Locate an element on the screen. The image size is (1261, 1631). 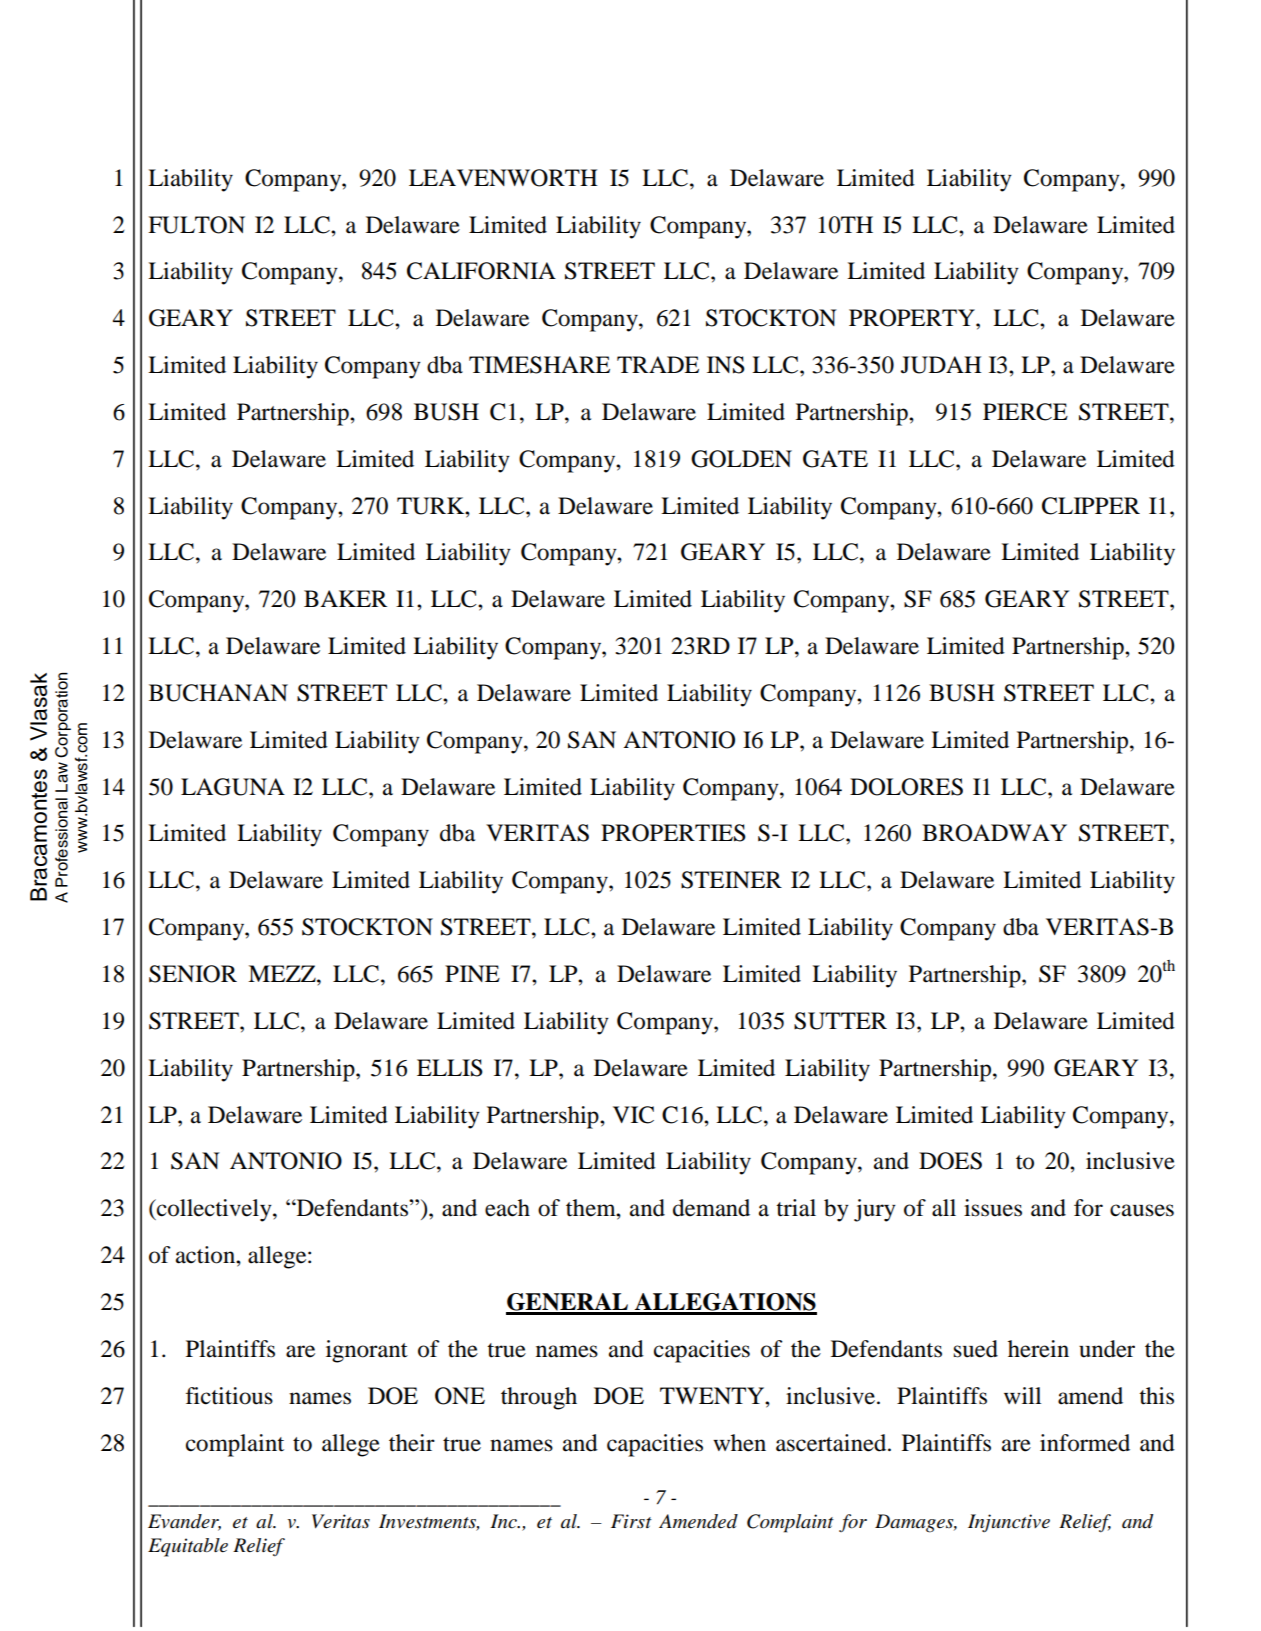
TRADE is located at coordinates (658, 364).
